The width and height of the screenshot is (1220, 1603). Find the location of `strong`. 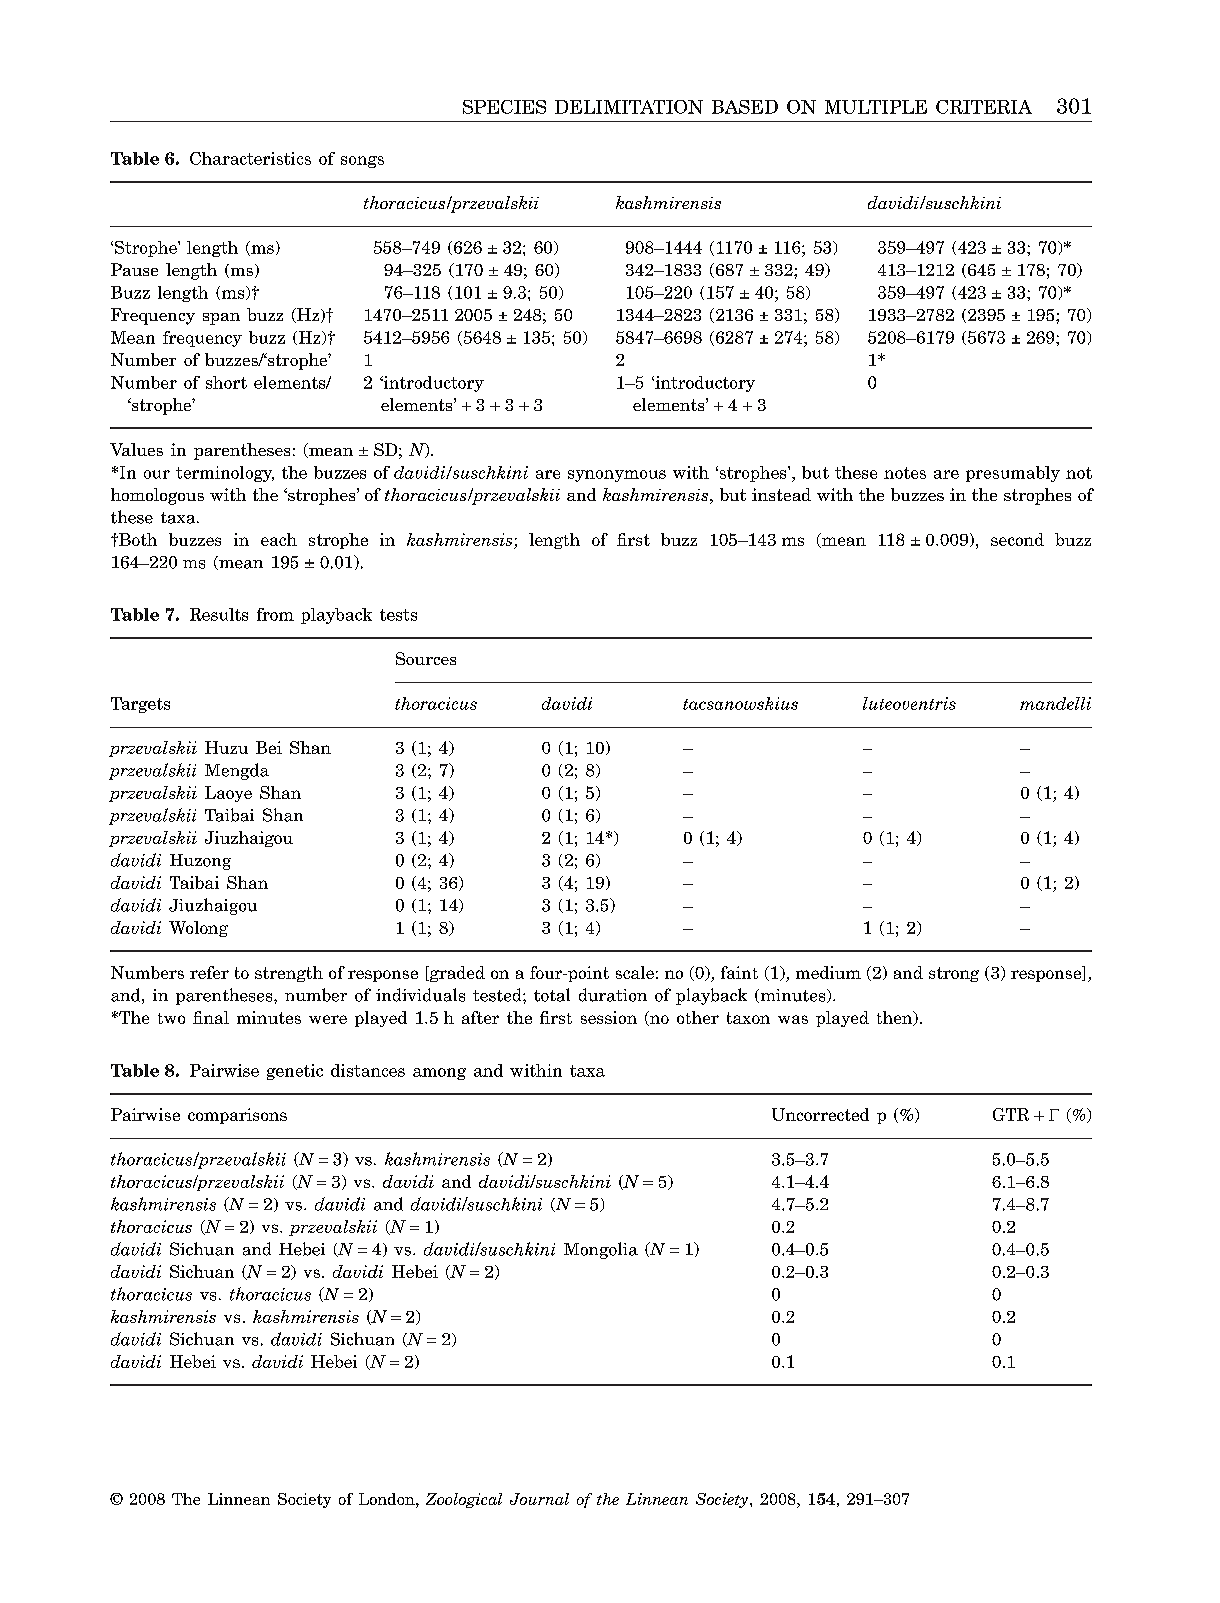

strong is located at coordinates (954, 974).
